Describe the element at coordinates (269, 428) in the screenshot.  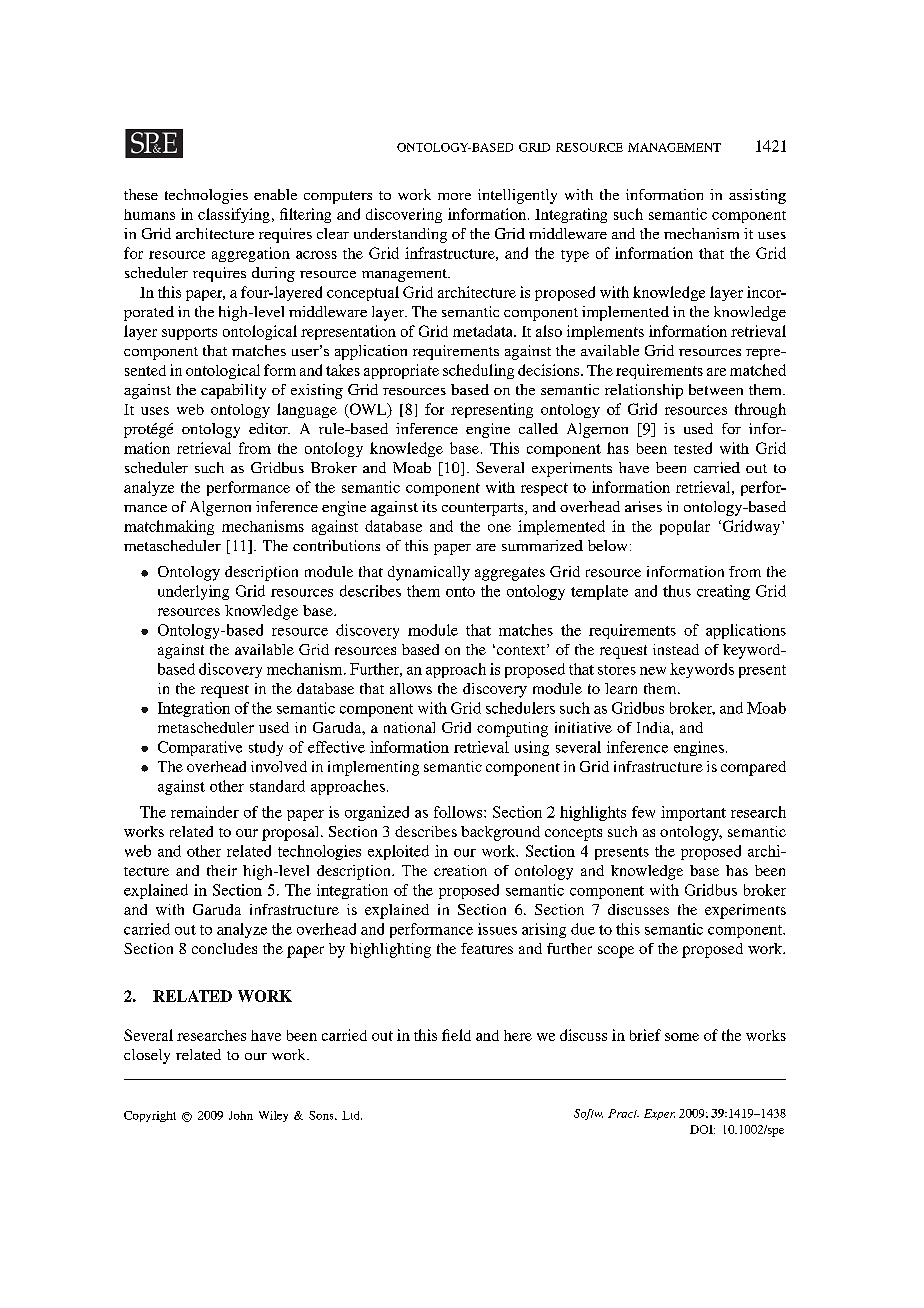
I see `editor` at that location.
